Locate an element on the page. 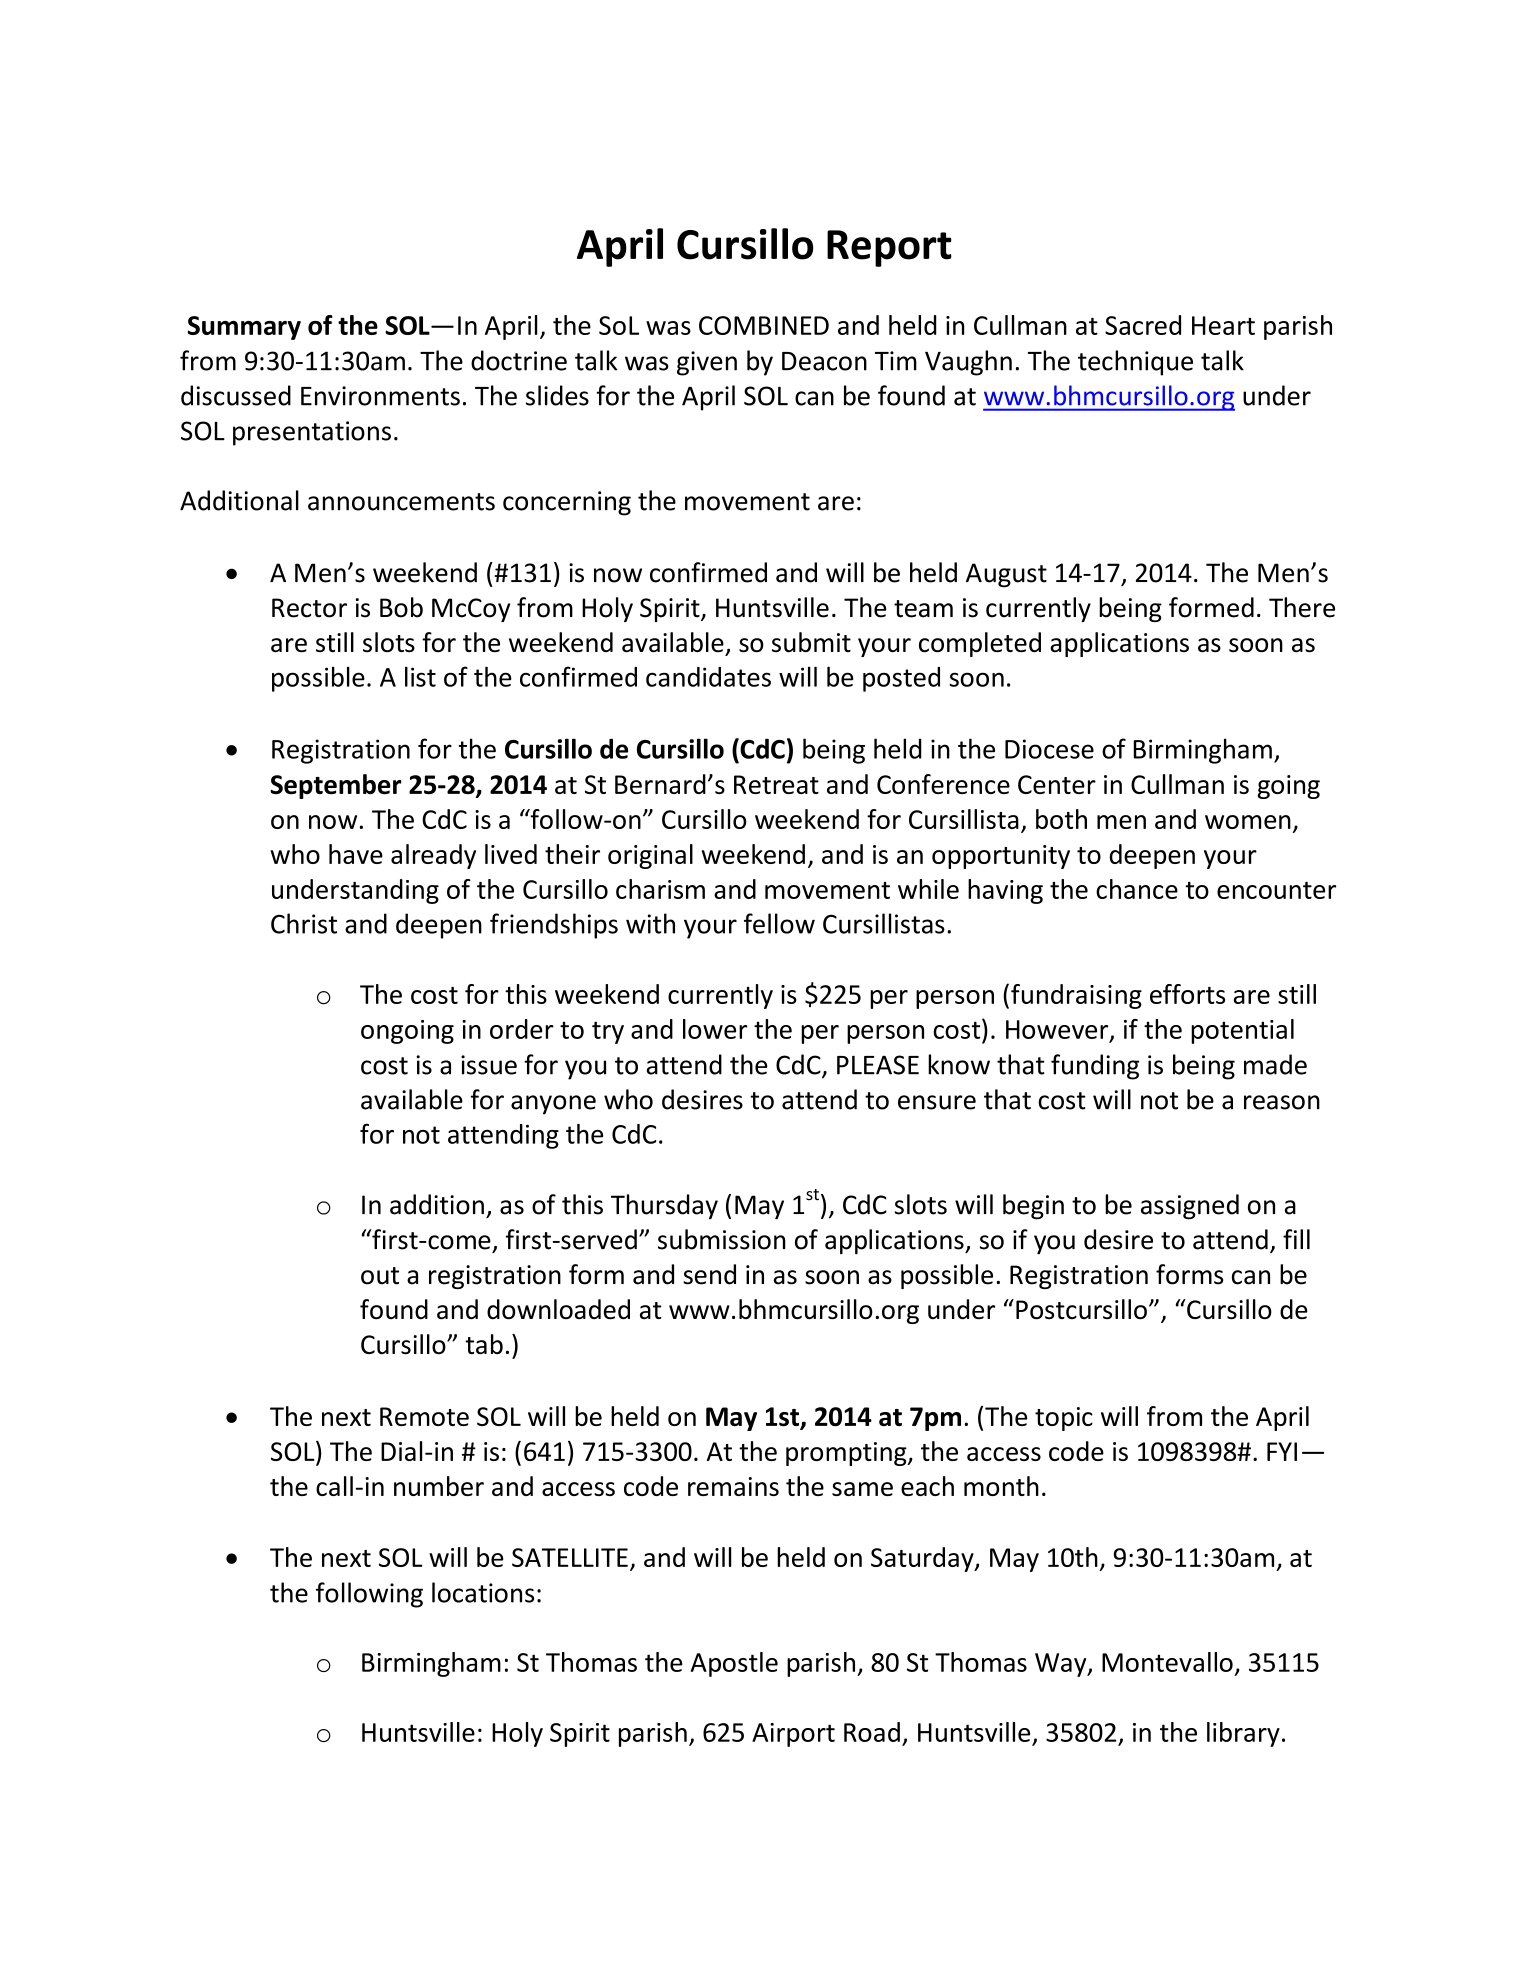 Image resolution: width=1529 pixels, height=1978 pixels. Apostle is located at coordinates (734, 1664).
